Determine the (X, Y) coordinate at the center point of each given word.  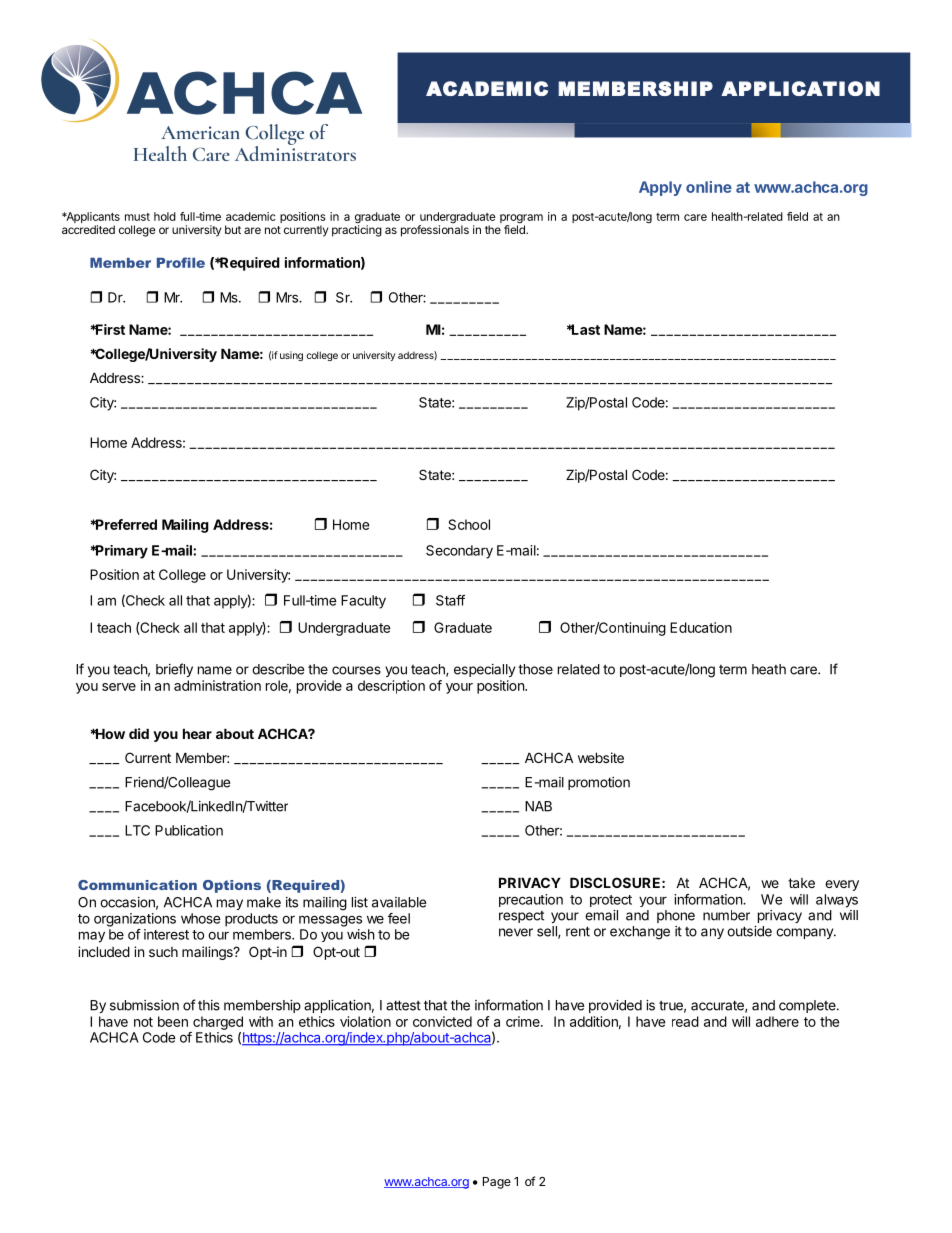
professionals (435, 230)
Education (701, 627)
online (709, 187)
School (469, 524)
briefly (174, 670)
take (801, 883)
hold (165, 216)
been (173, 1021)
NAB (538, 806)
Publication (189, 830)
